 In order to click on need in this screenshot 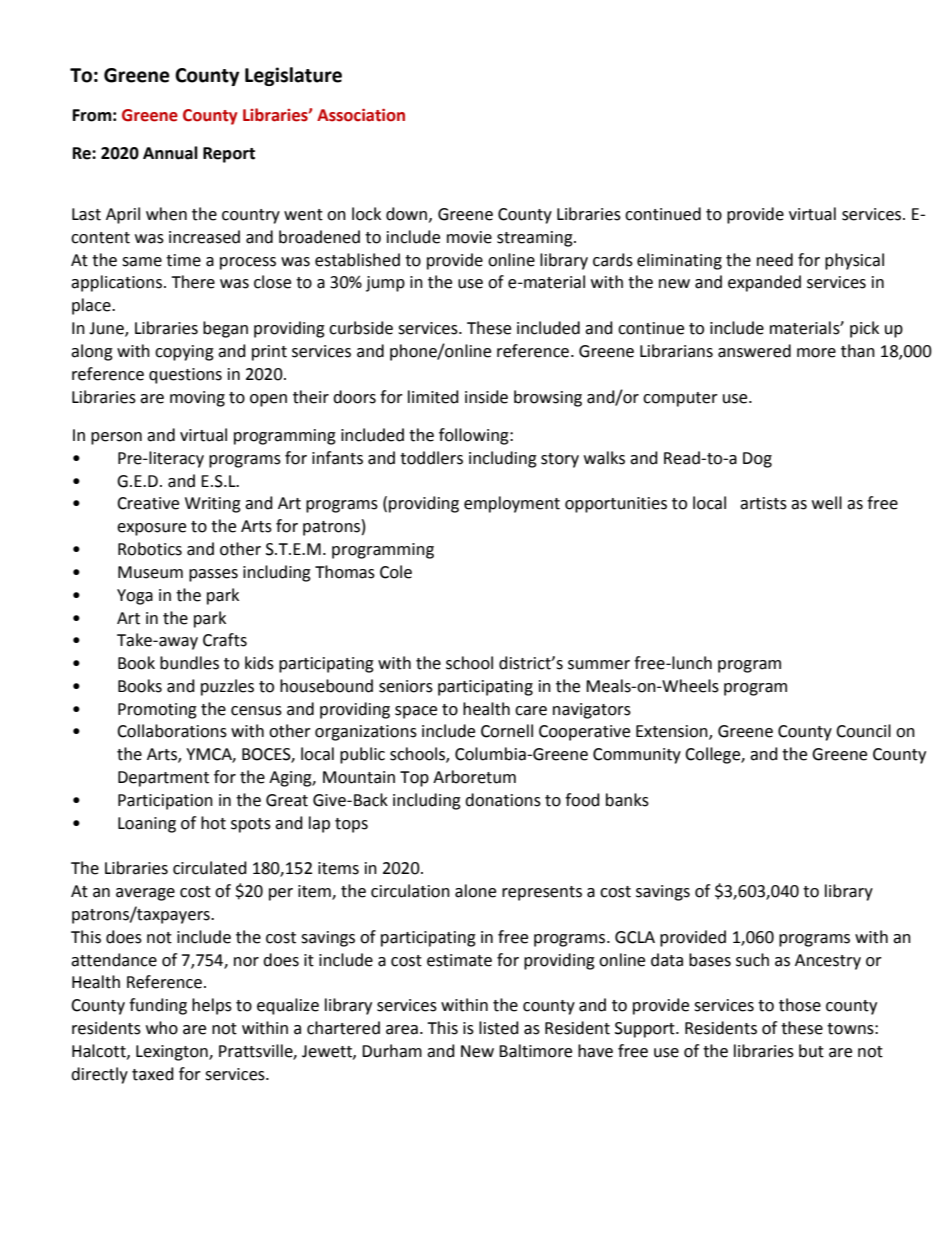, I will do `click(775, 260)`.
